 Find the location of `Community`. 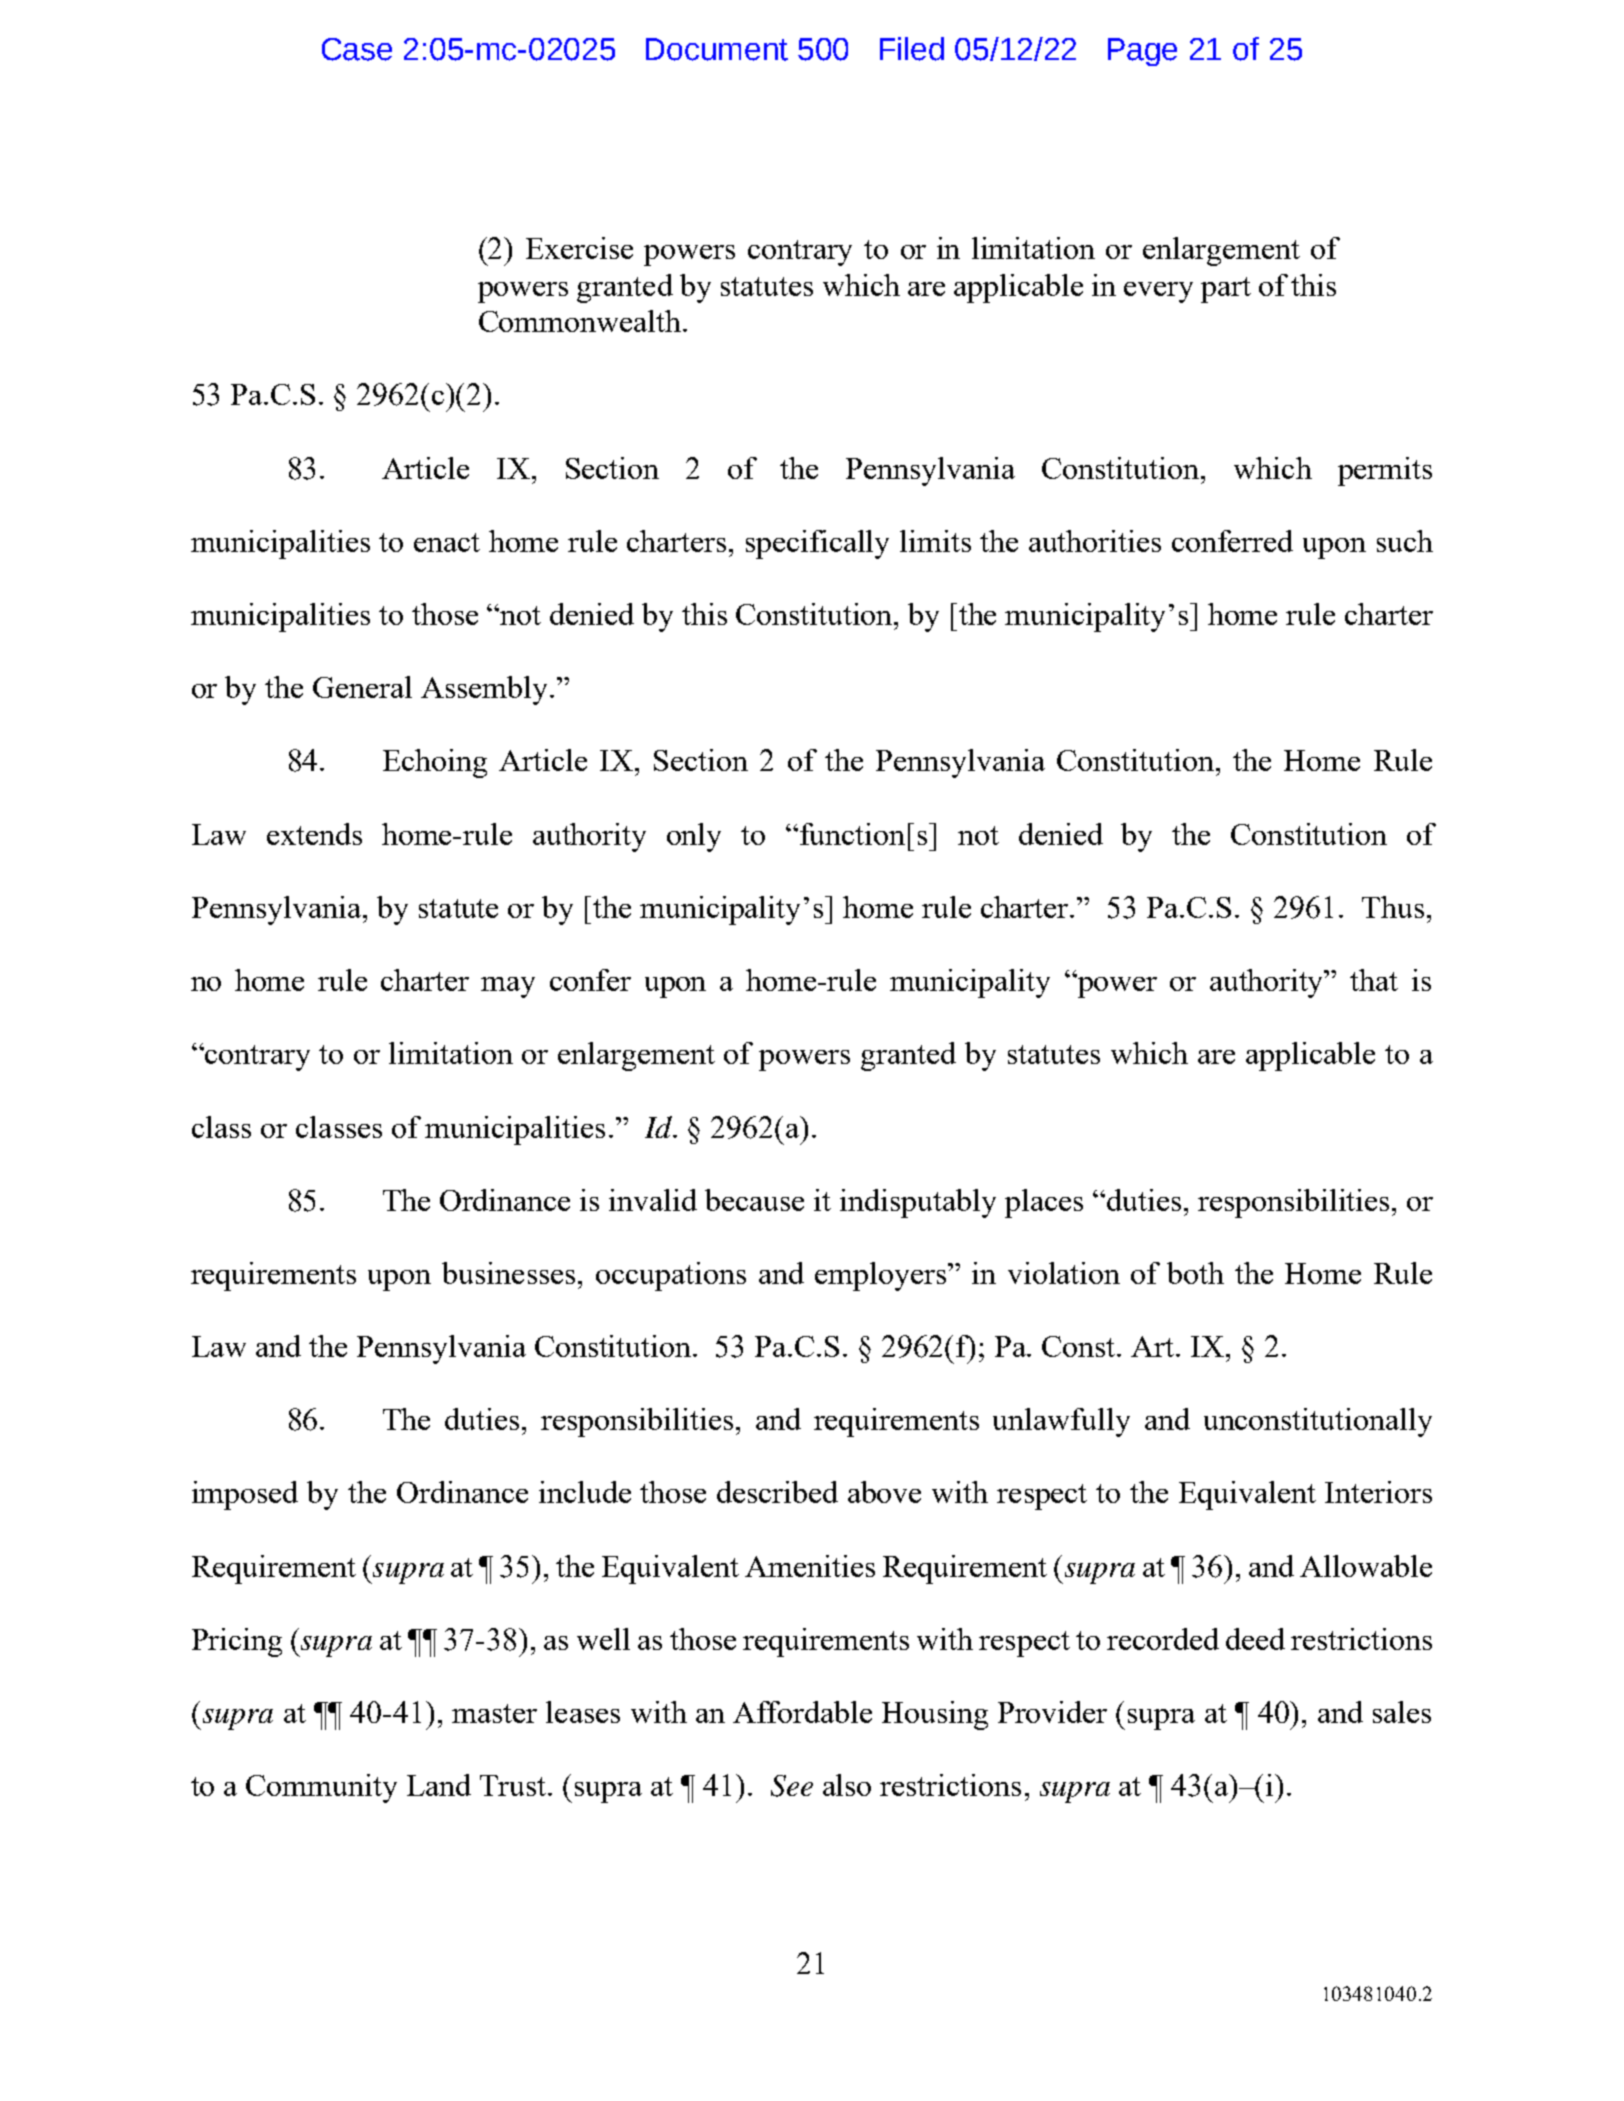

Community is located at coordinates (321, 1788).
